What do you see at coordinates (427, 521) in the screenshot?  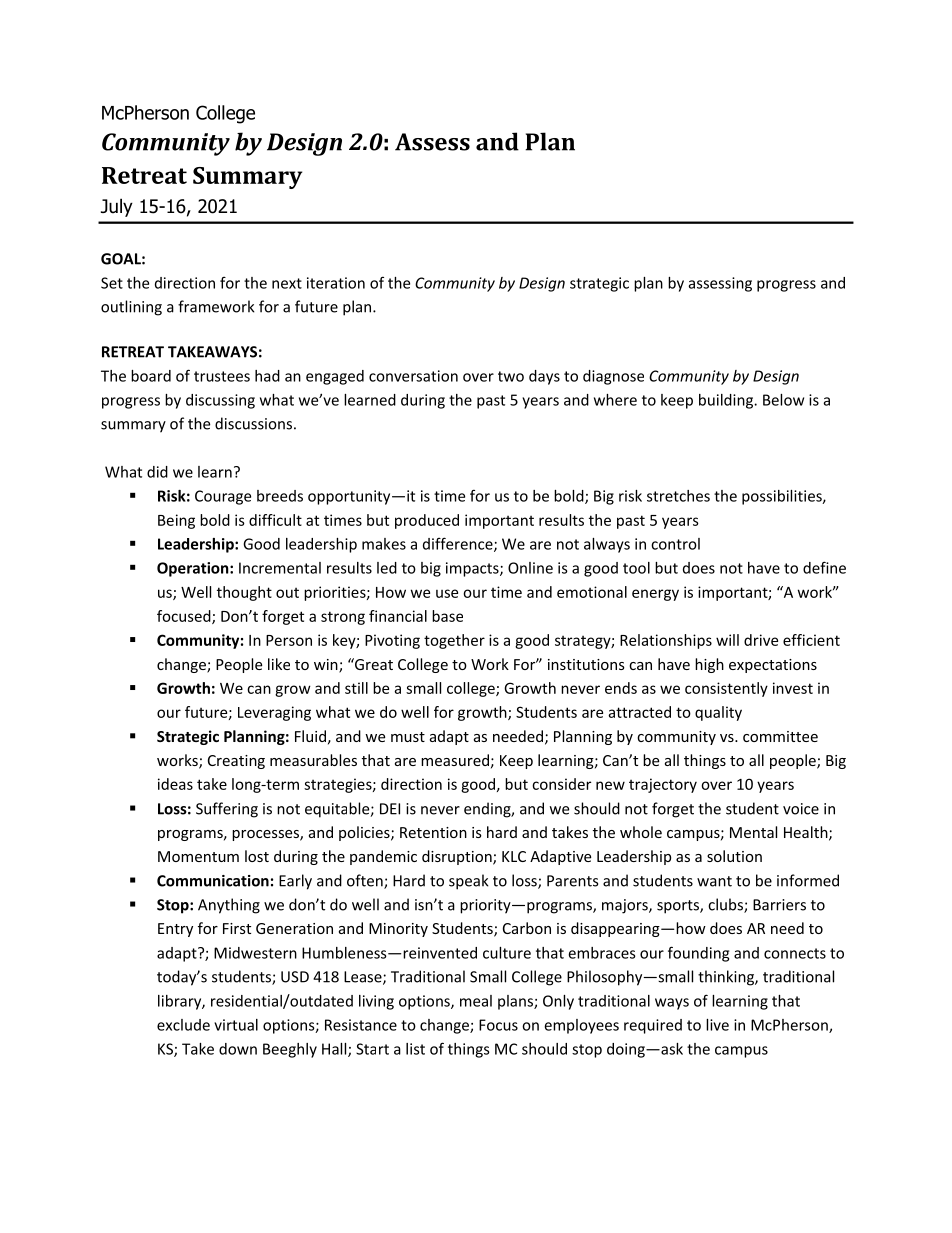 I see `produced` at bounding box center [427, 521].
